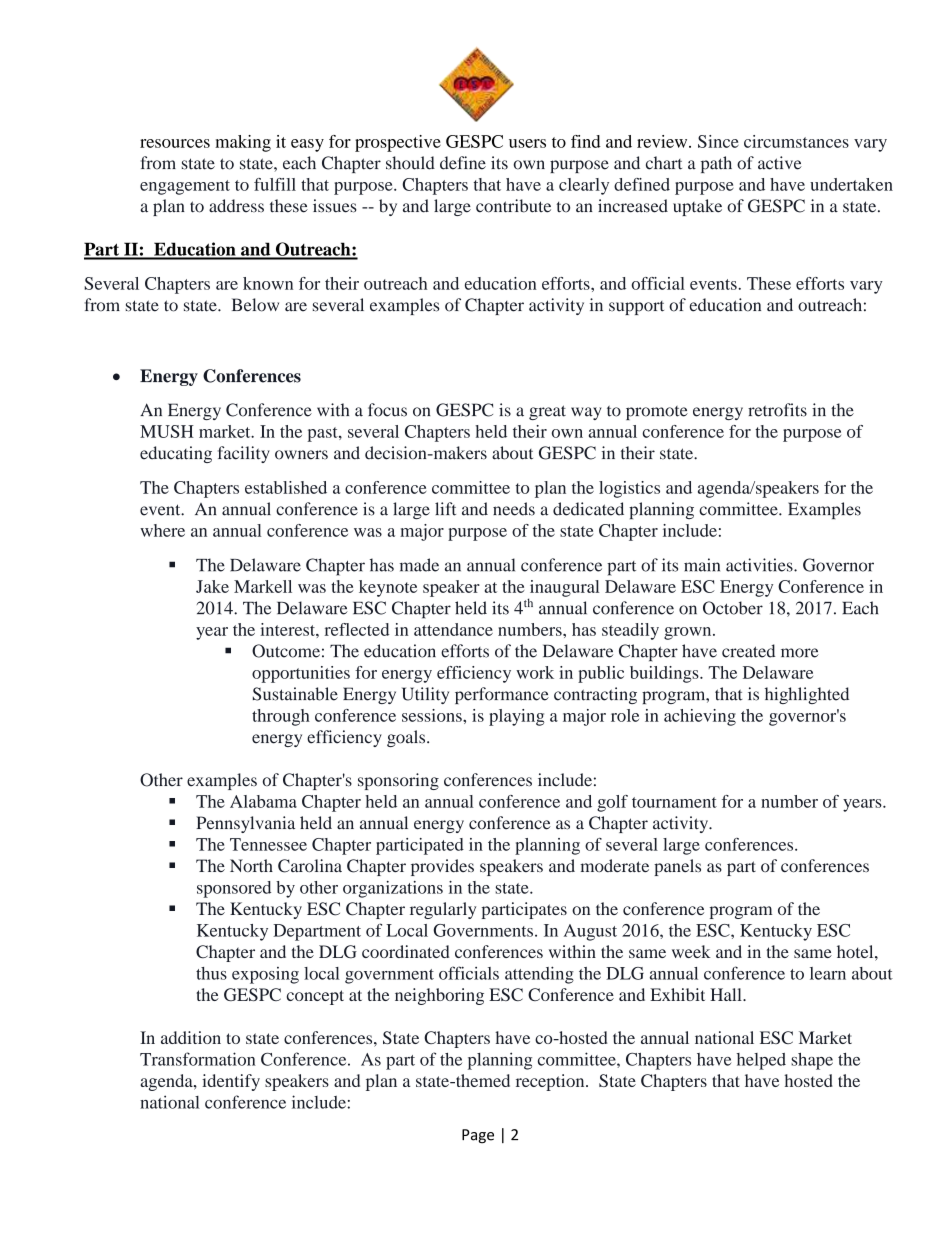 This page has height=1233, width=952. I want to click on Outcome, so click(286, 651).
